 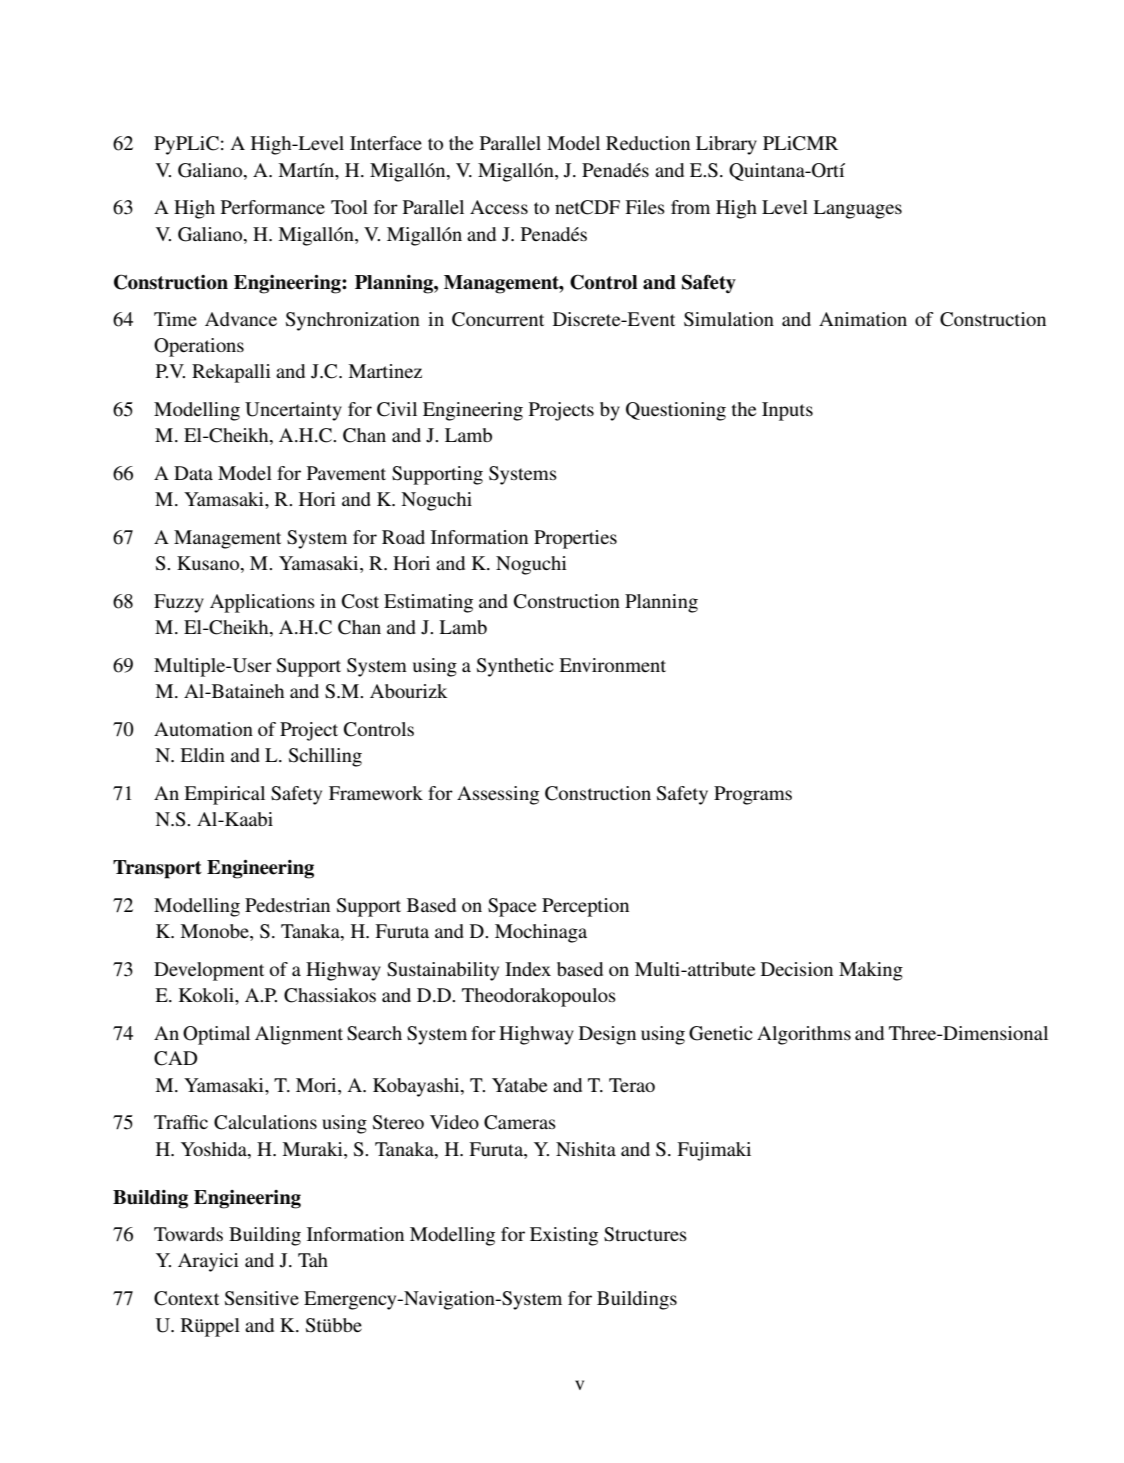 I want to click on Data, so click(x=193, y=473).
